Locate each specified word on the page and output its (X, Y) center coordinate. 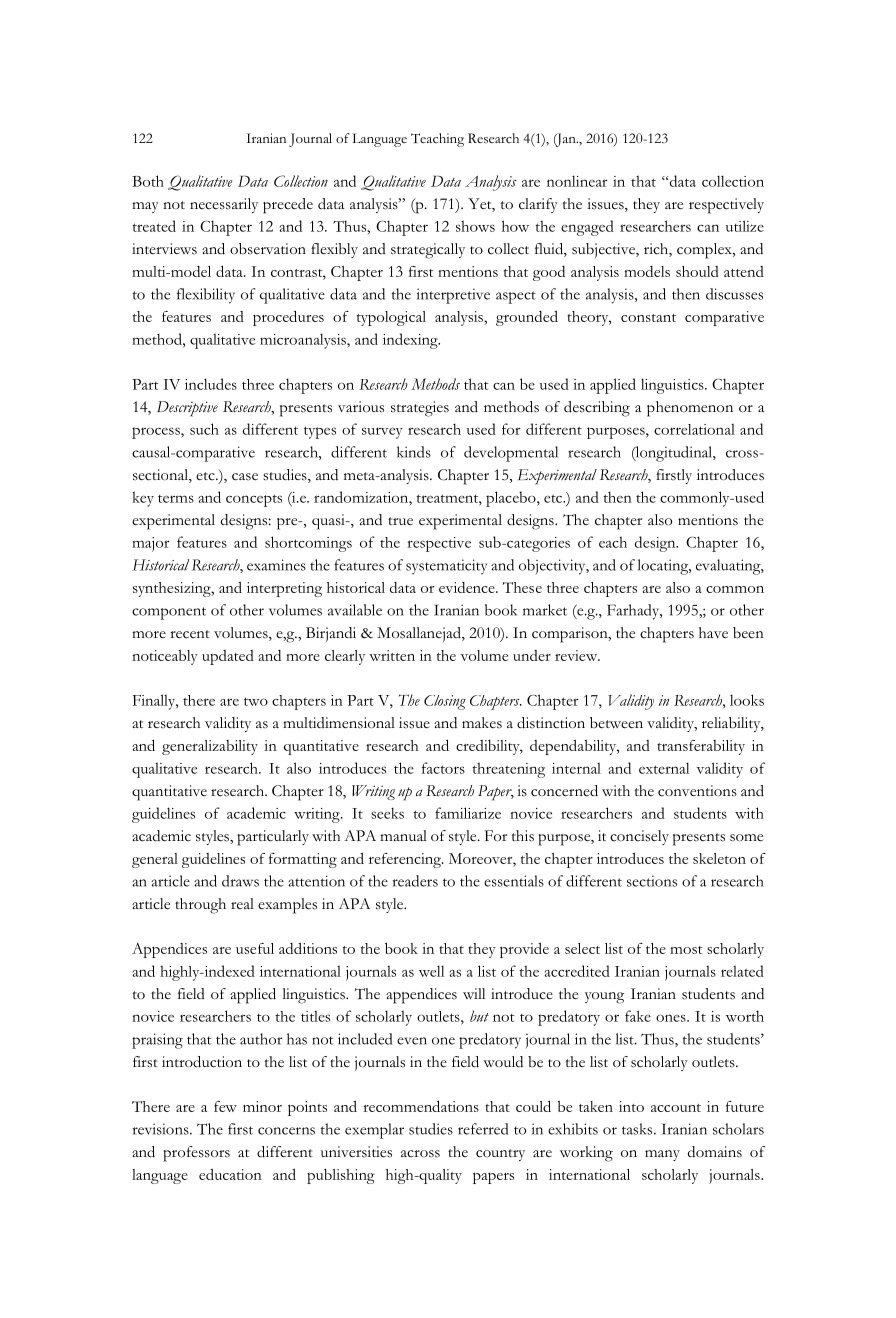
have (713, 633)
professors (196, 1154)
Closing (445, 702)
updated (228, 657)
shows (475, 226)
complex (705, 251)
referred (483, 1129)
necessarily (224, 205)
